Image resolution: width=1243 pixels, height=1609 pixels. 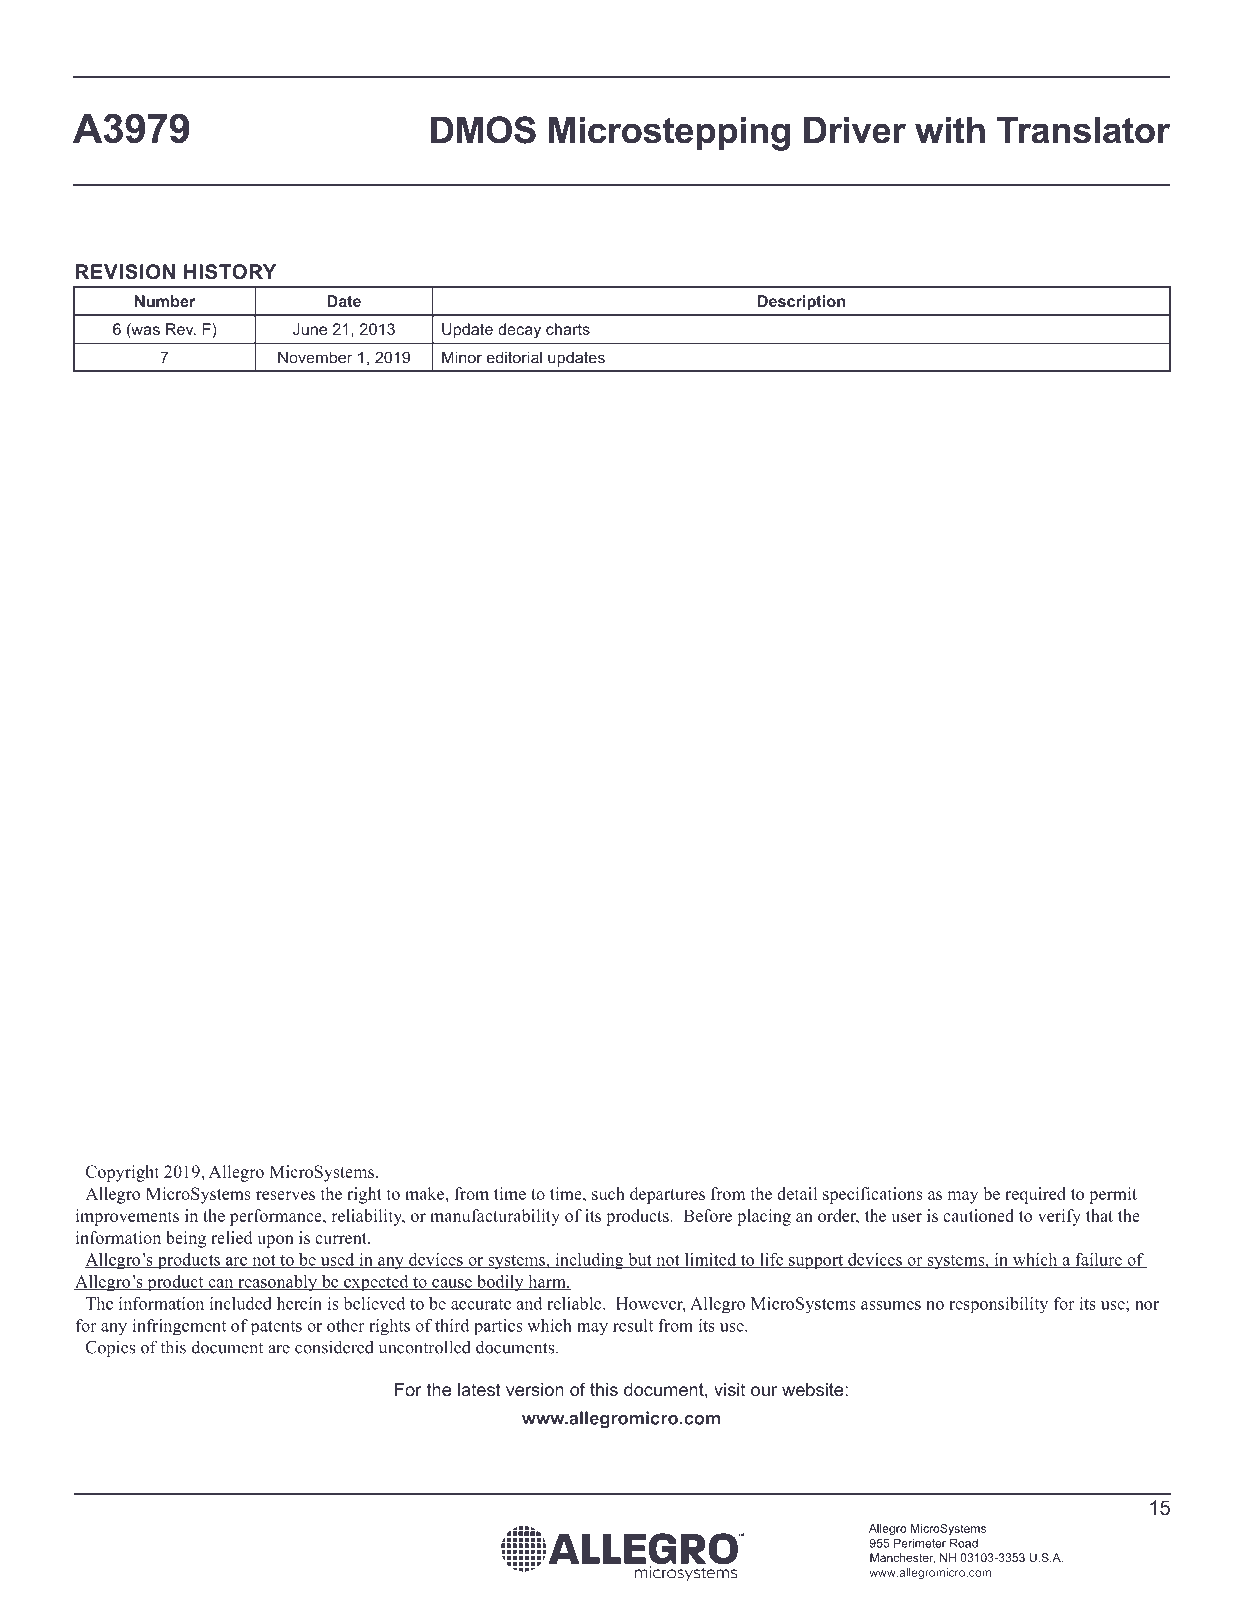 What do you see at coordinates (608, 1193) in the document?
I see `such` at bounding box center [608, 1193].
